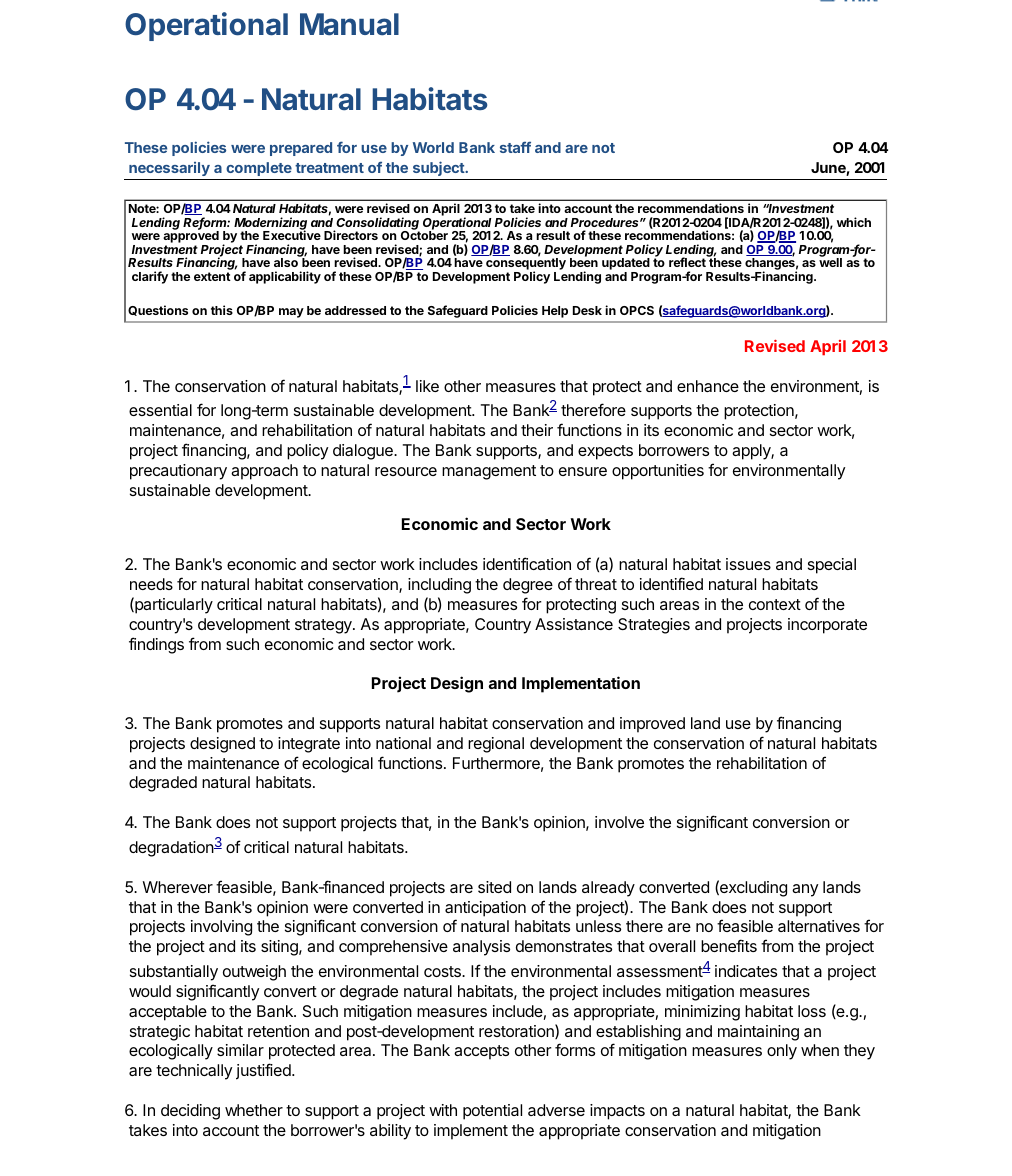  What do you see at coordinates (309, 745) in the document?
I see `integrate` at bounding box center [309, 745].
